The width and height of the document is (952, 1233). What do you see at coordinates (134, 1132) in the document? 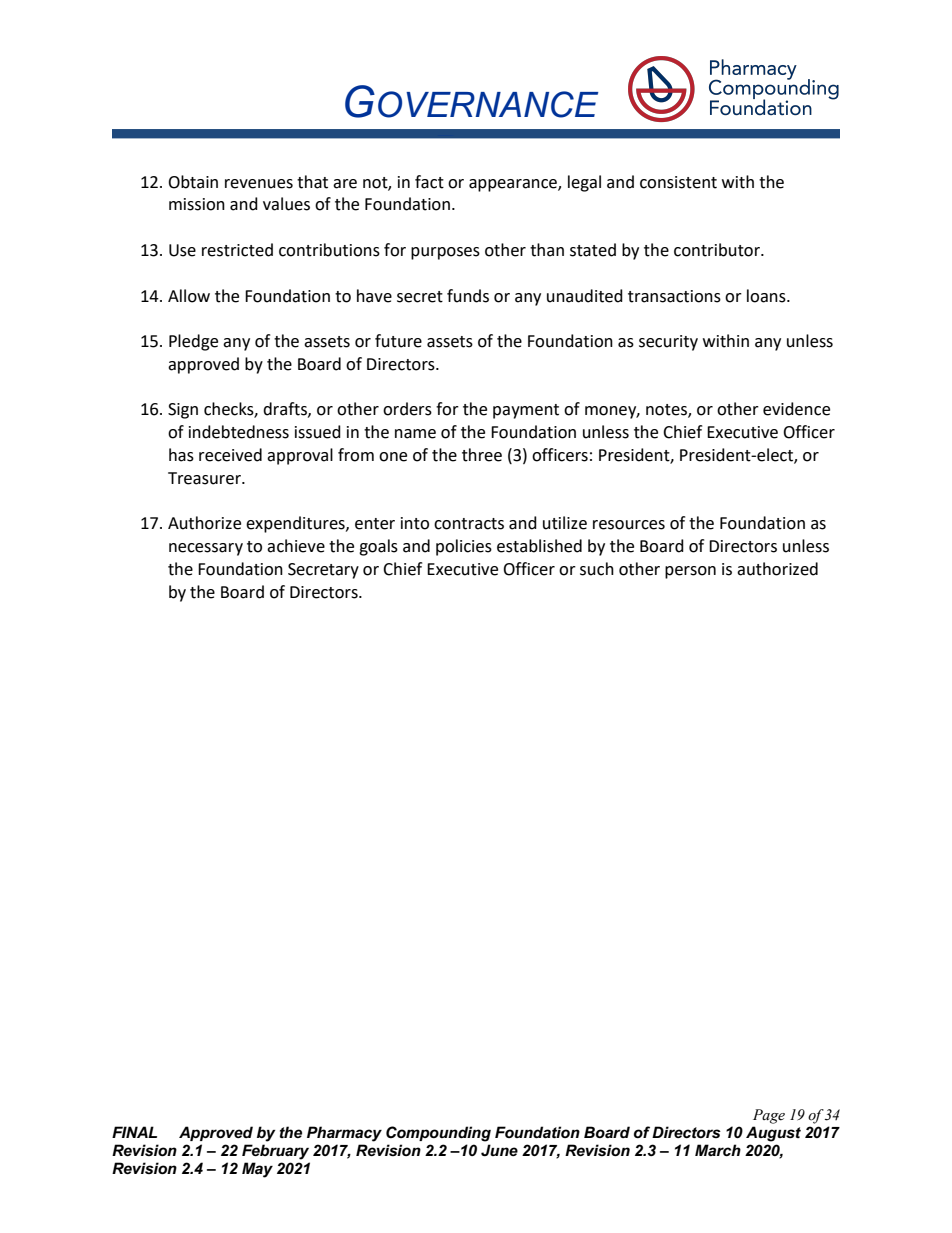
I see `FINAL` at bounding box center [134, 1132].
